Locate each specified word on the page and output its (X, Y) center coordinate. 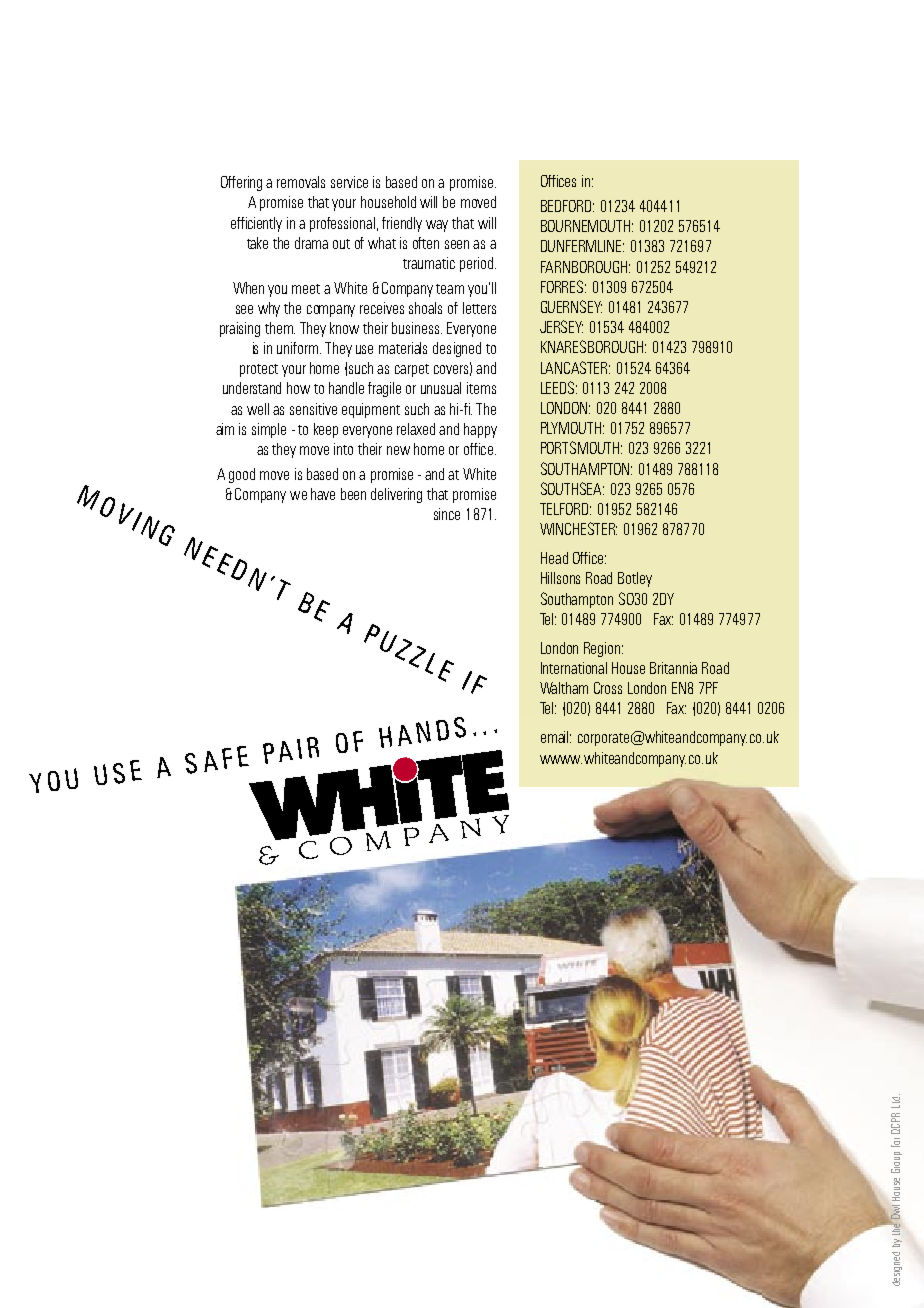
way (437, 226)
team (450, 289)
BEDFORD (567, 206)
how (298, 388)
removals (301, 182)
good (242, 475)
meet (306, 289)
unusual (441, 388)
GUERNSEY (571, 306)
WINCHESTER (578, 528)
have (323, 494)
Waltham (564, 688)
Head (554, 558)
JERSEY (561, 326)
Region (603, 649)
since (447, 514)
